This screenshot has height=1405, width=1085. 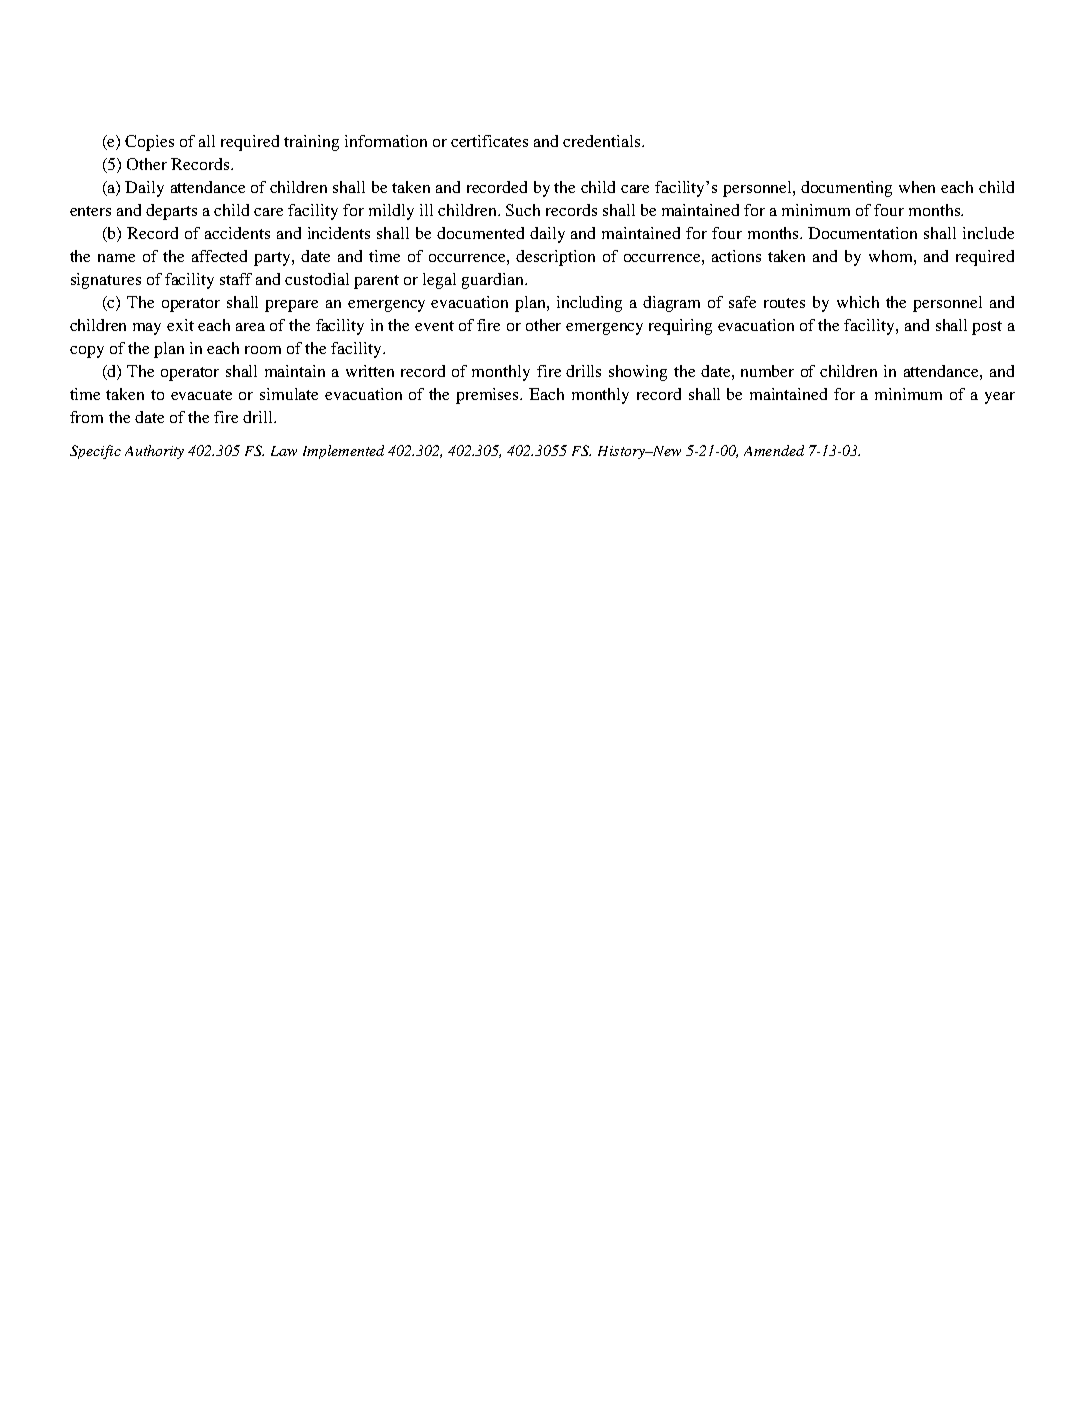 I want to click on certificates, so click(x=489, y=141).
